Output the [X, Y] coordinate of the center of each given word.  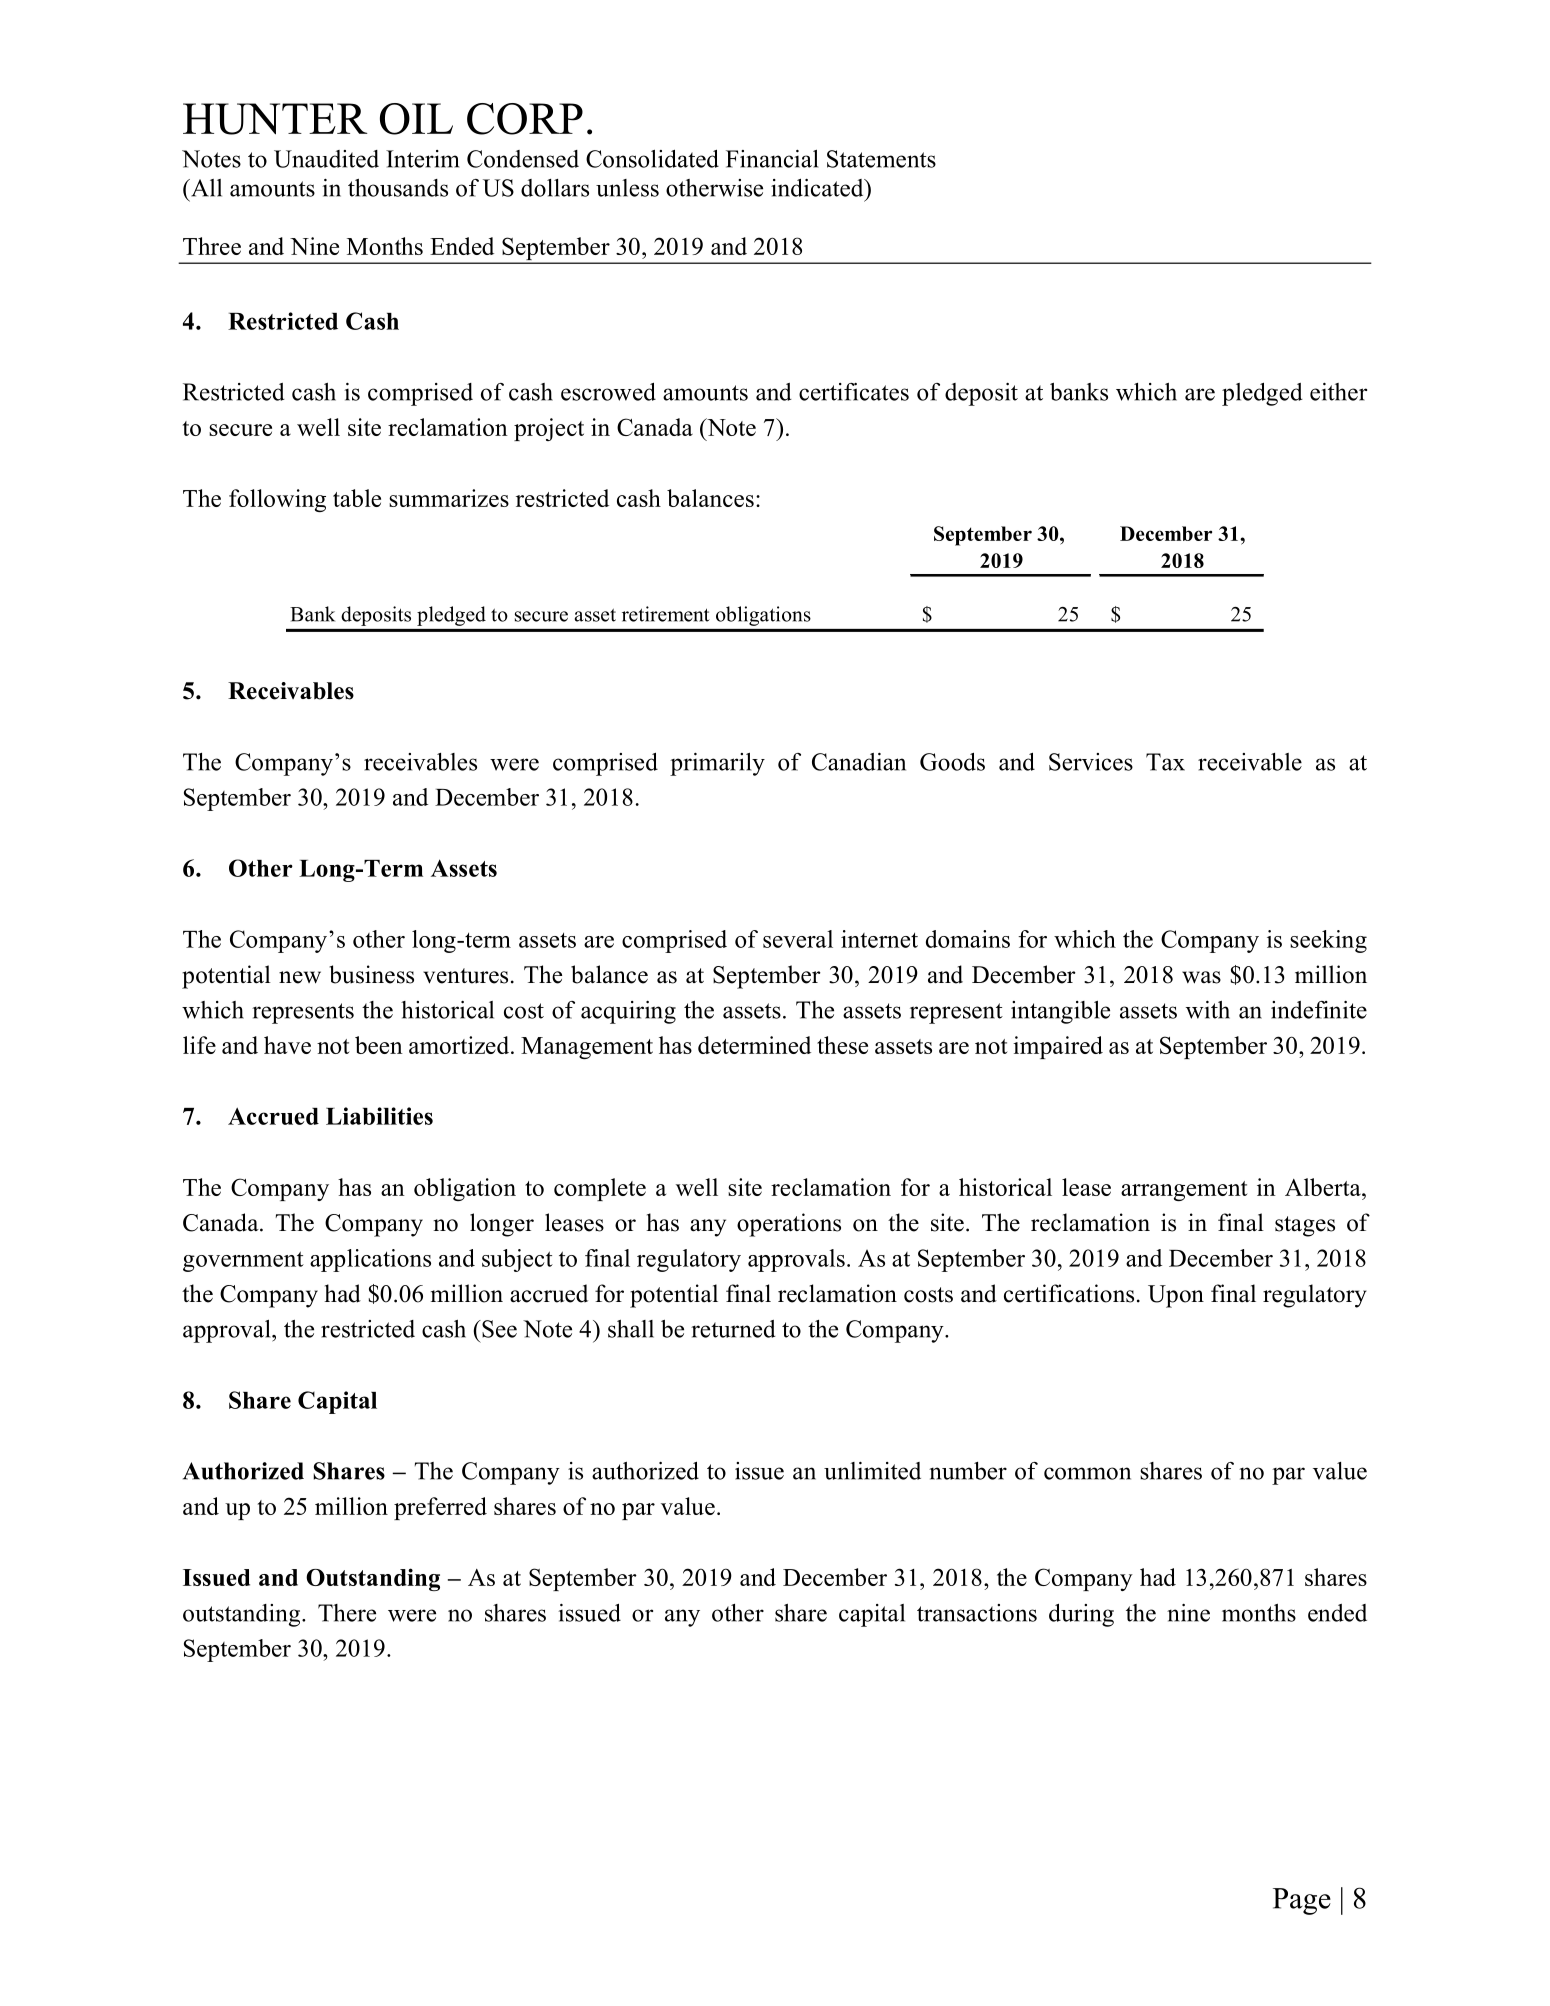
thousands [398, 188]
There [347, 1613]
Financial [772, 159]
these [842, 1045]
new [300, 977]
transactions [977, 1613]
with [1208, 1010]
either [1338, 392]
